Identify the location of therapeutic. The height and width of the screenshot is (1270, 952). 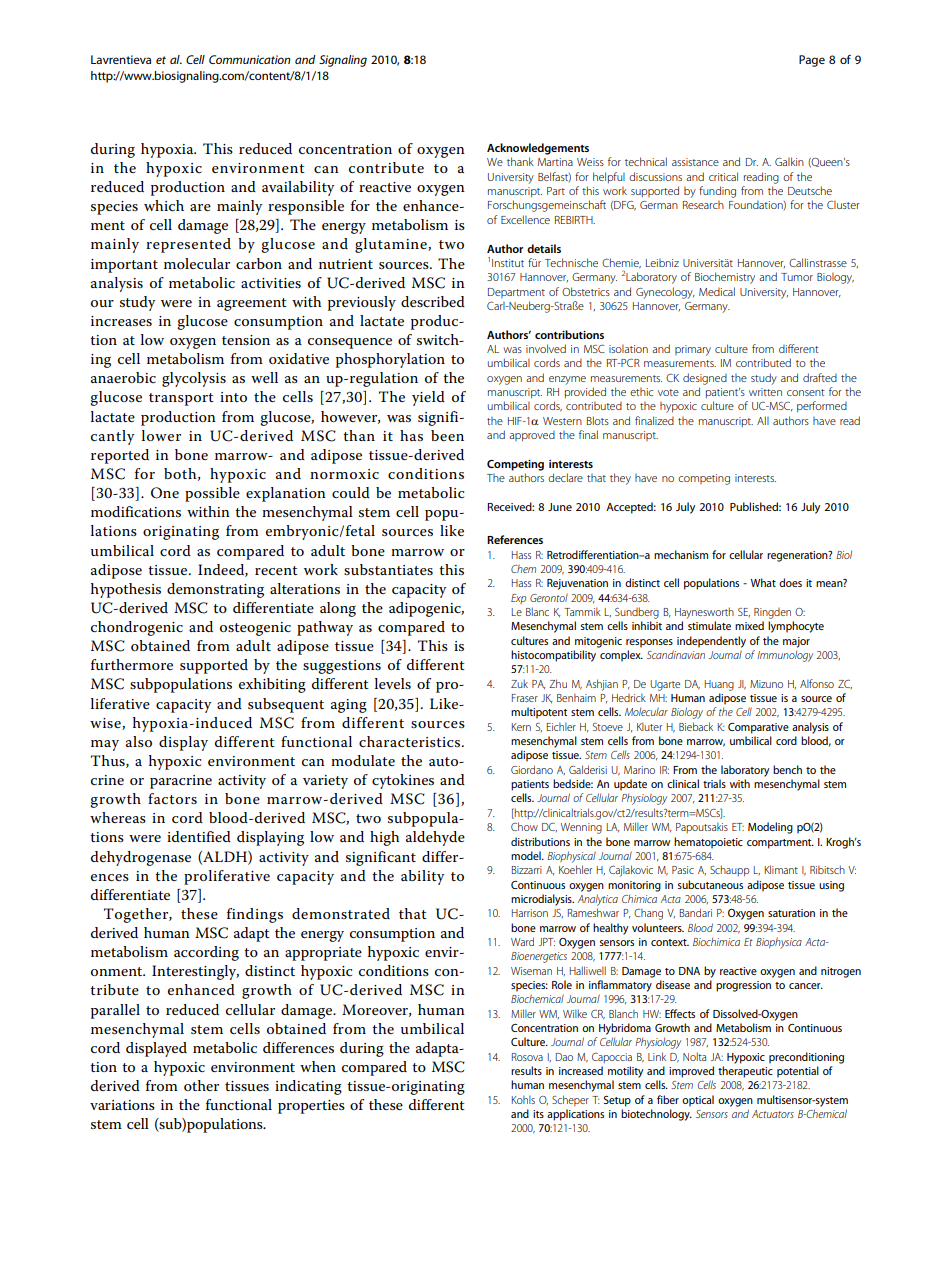
(745, 1072).
